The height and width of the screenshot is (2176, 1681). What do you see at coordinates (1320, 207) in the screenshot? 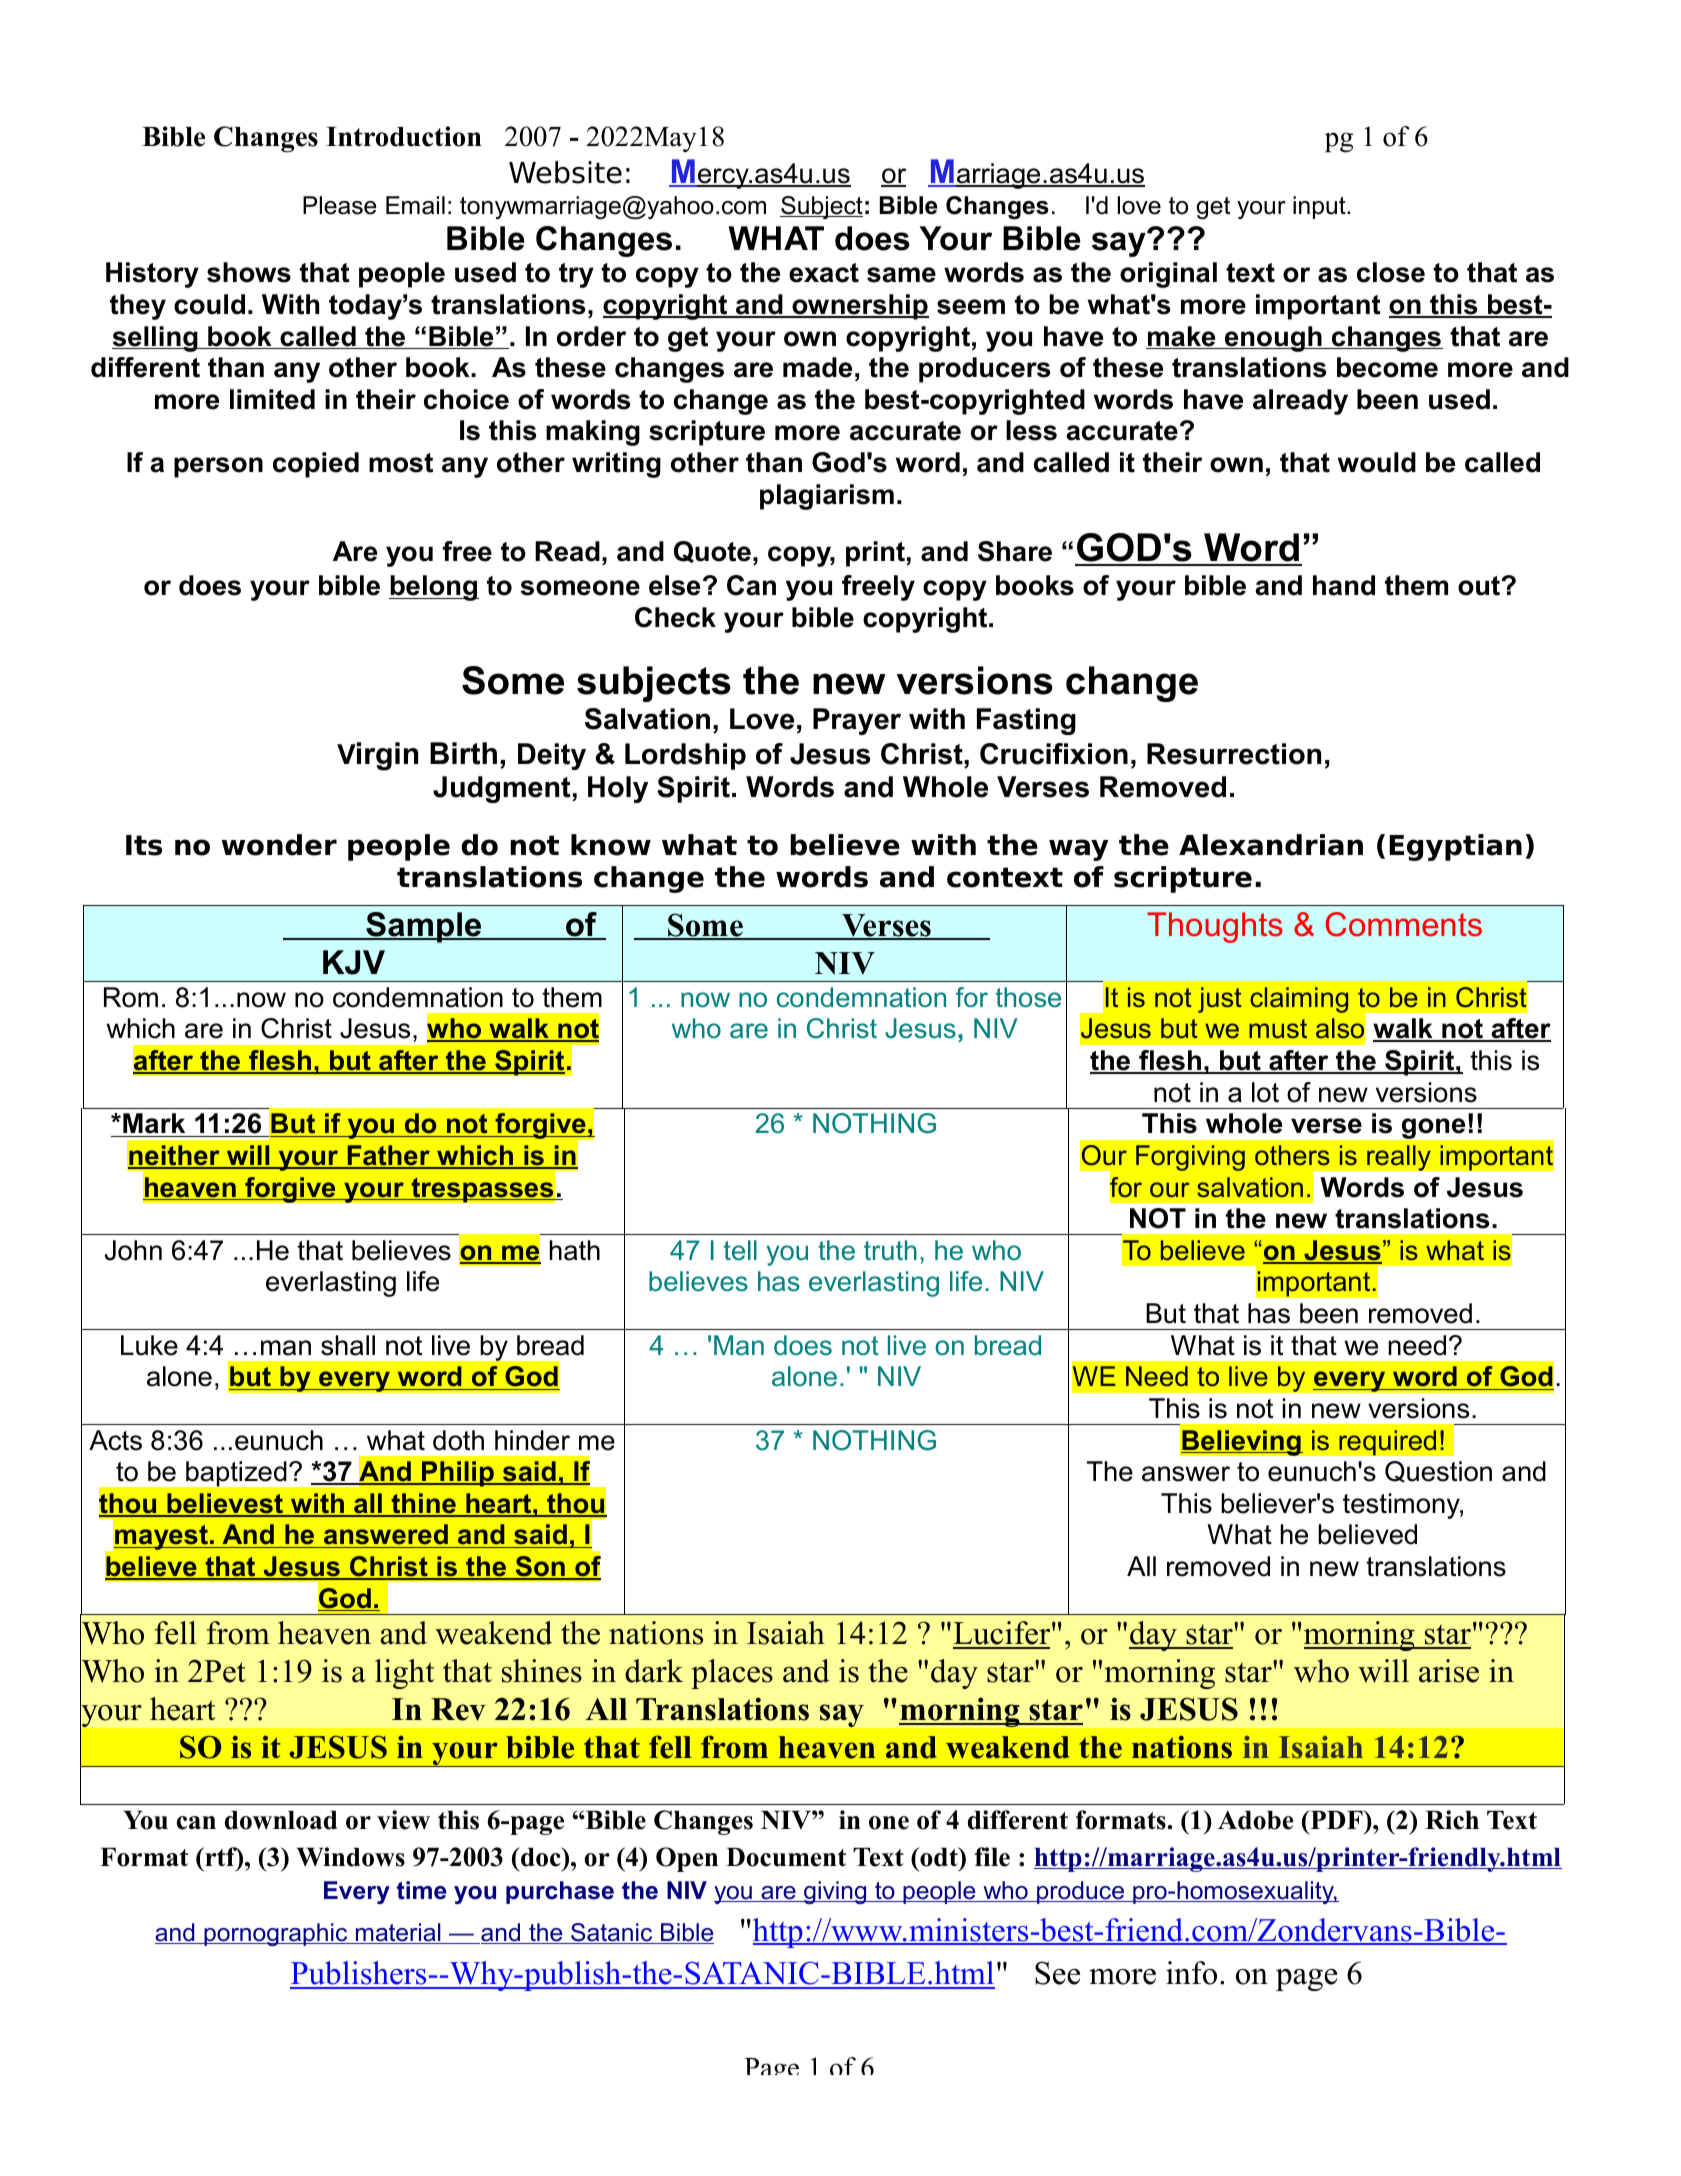
I see `input` at bounding box center [1320, 207].
